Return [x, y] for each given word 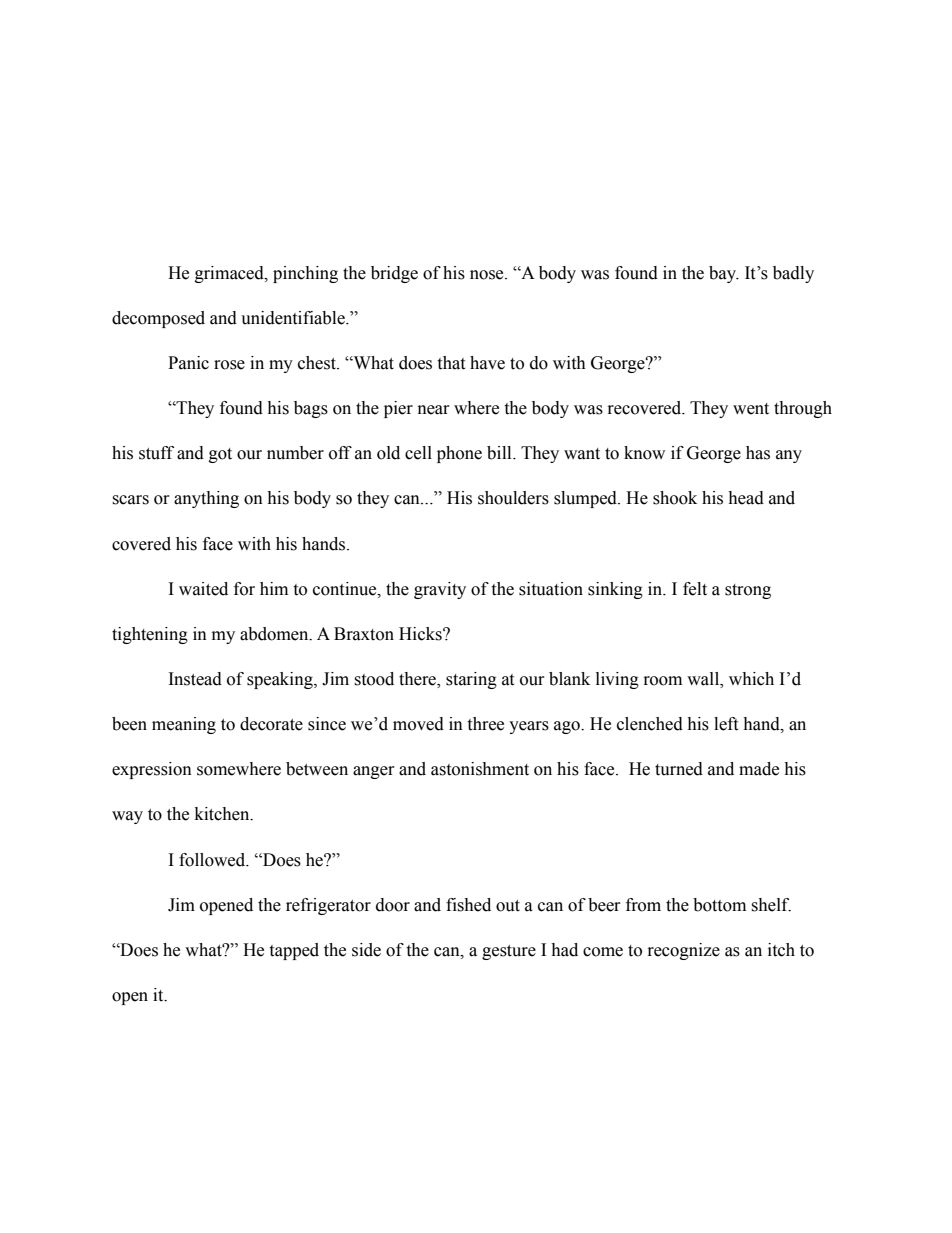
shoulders [513, 498]
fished [468, 905]
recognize [684, 951]
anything [206, 499]
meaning [184, 725]
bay [724, 274]
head [746, 498]
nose [488, 275]
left [726, 724]
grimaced [230, 274]
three [485, 724]
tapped [294, 951]
